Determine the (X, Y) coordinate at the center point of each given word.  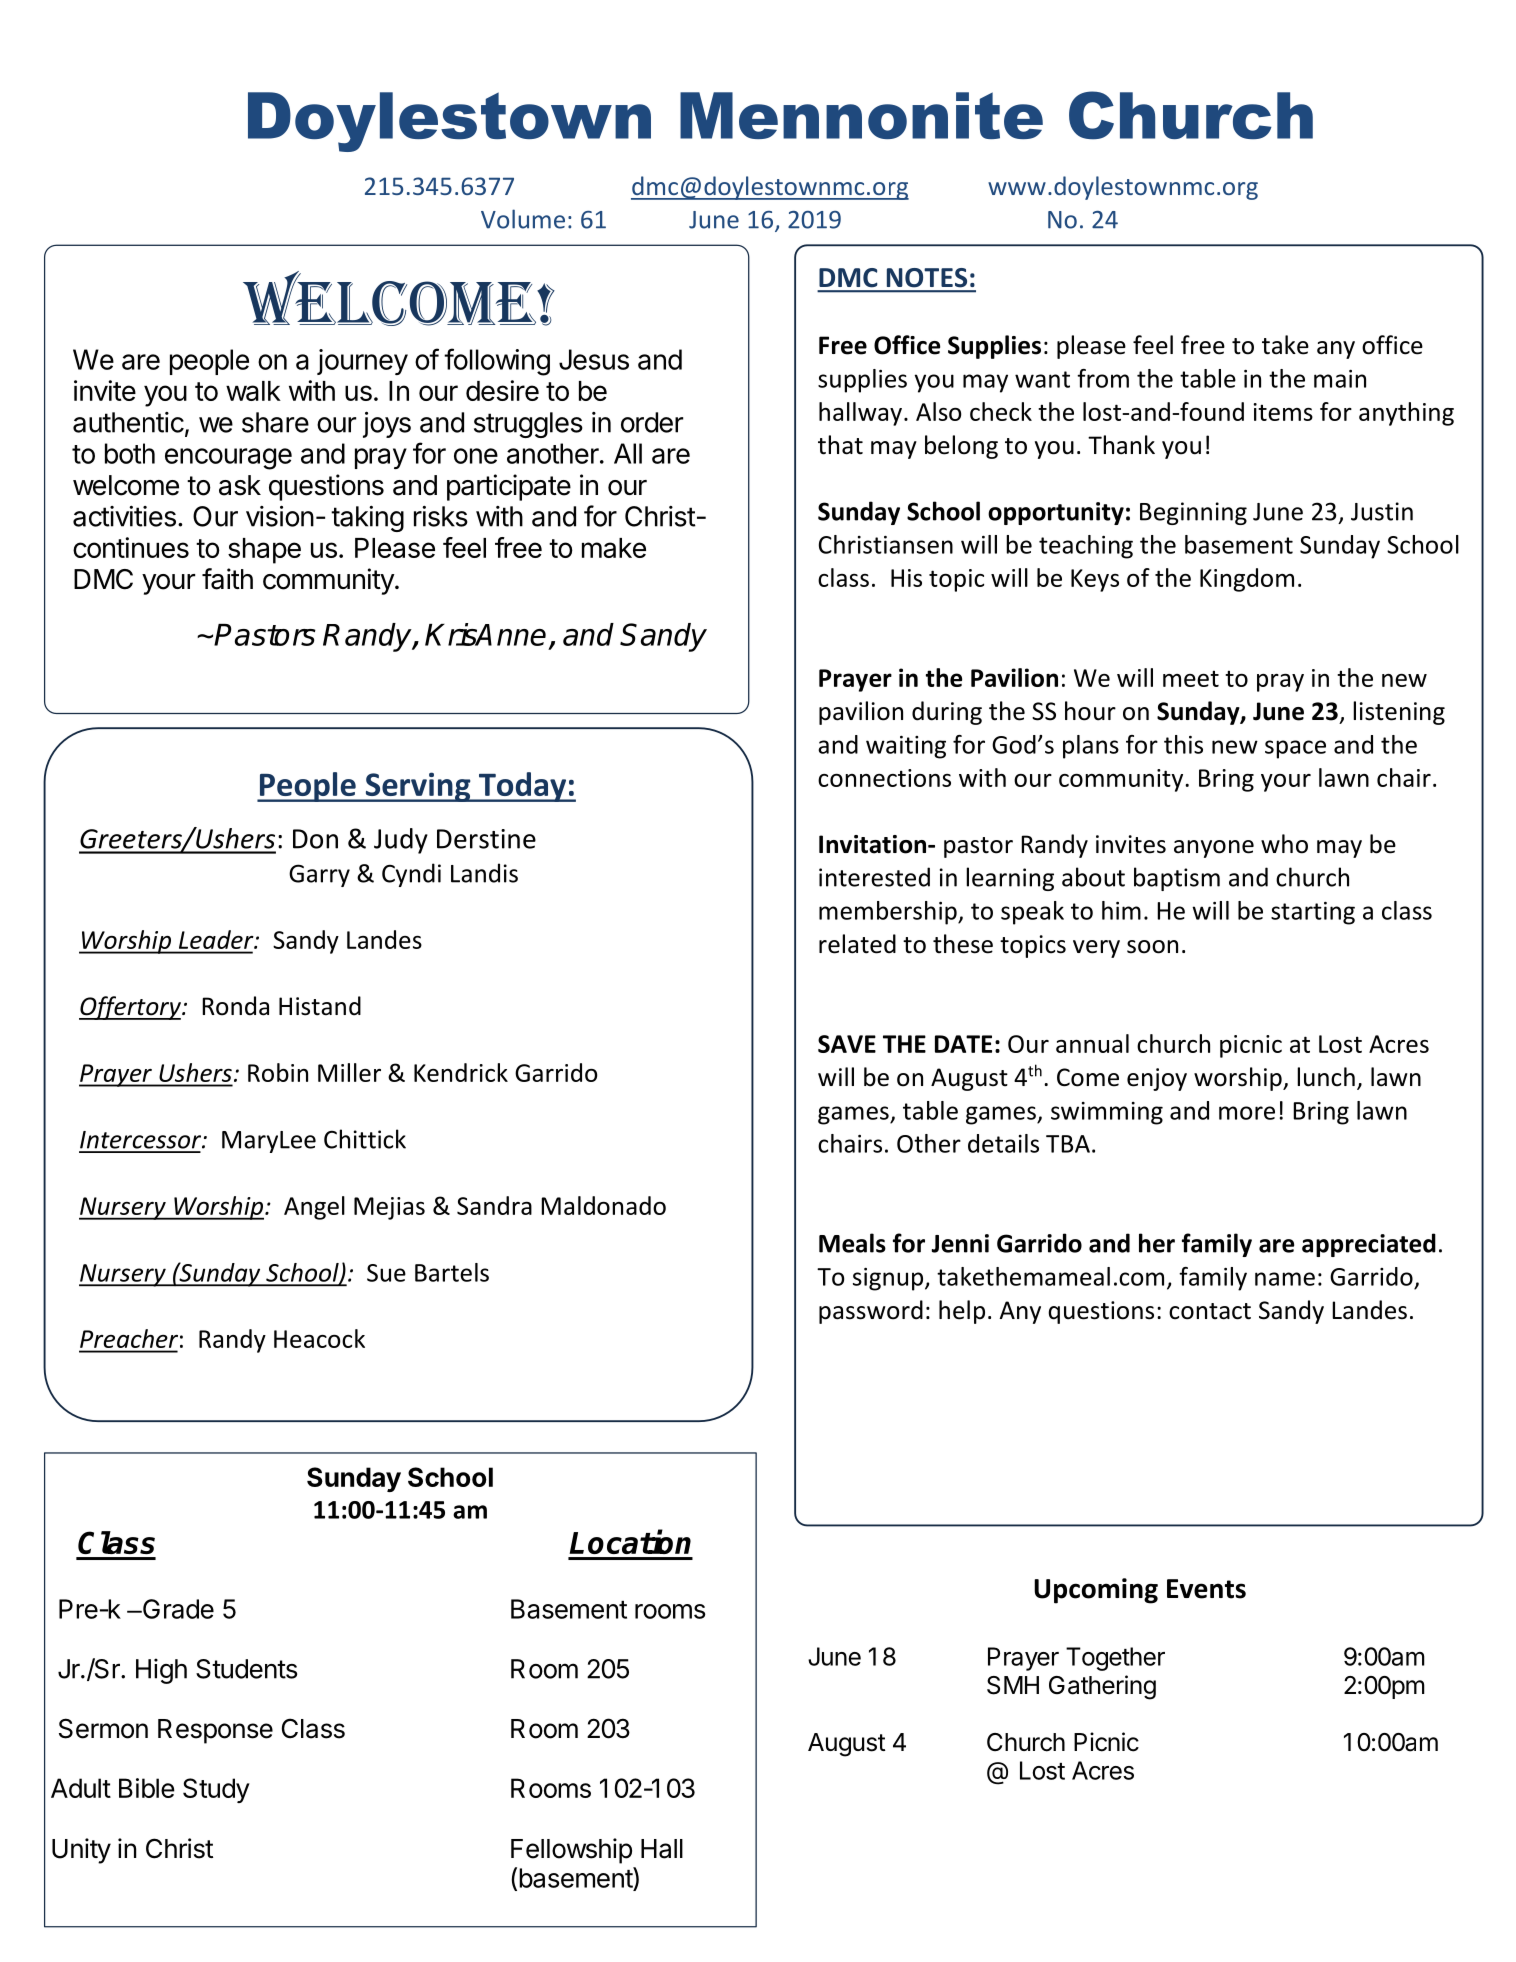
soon (1152, 947)
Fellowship (571, 1851)
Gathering (1102, 1687)
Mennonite (861, 115)
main (1340, 379)
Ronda (235, 1006)
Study (216, 1790)
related (857, 944)
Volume (523, 219)
